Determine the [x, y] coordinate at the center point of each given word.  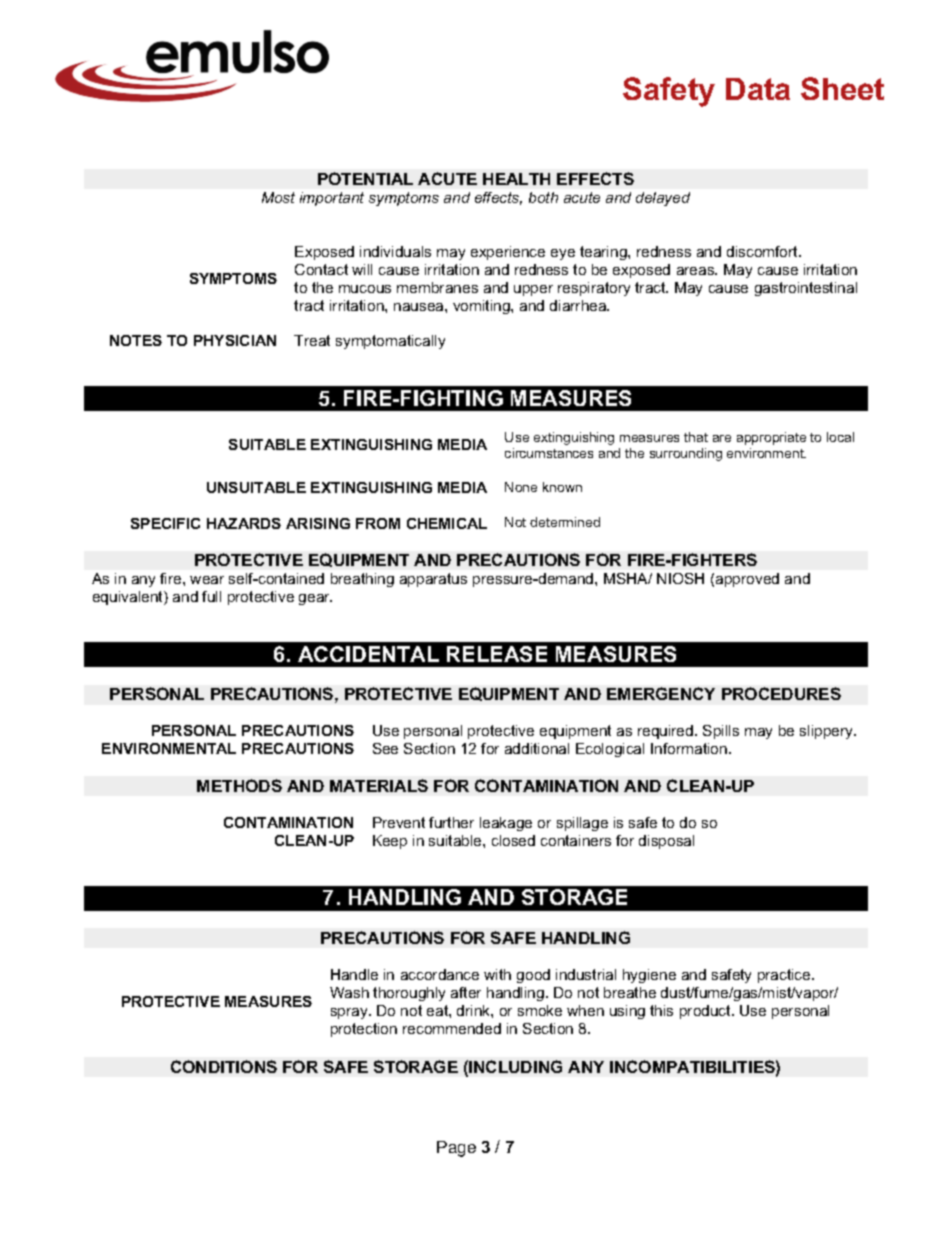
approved [747, 580]
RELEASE [497, 654]
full [211, 596]
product [706, 1012]
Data [758, 89]
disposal [666, 842]
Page [456, 1149]
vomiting [482, 307]
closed [513, 840]
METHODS [239, 785]
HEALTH [516, 179]
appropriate [771, 438]
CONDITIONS [224, 1066]
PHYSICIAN [235, 340]
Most [278, 197]
